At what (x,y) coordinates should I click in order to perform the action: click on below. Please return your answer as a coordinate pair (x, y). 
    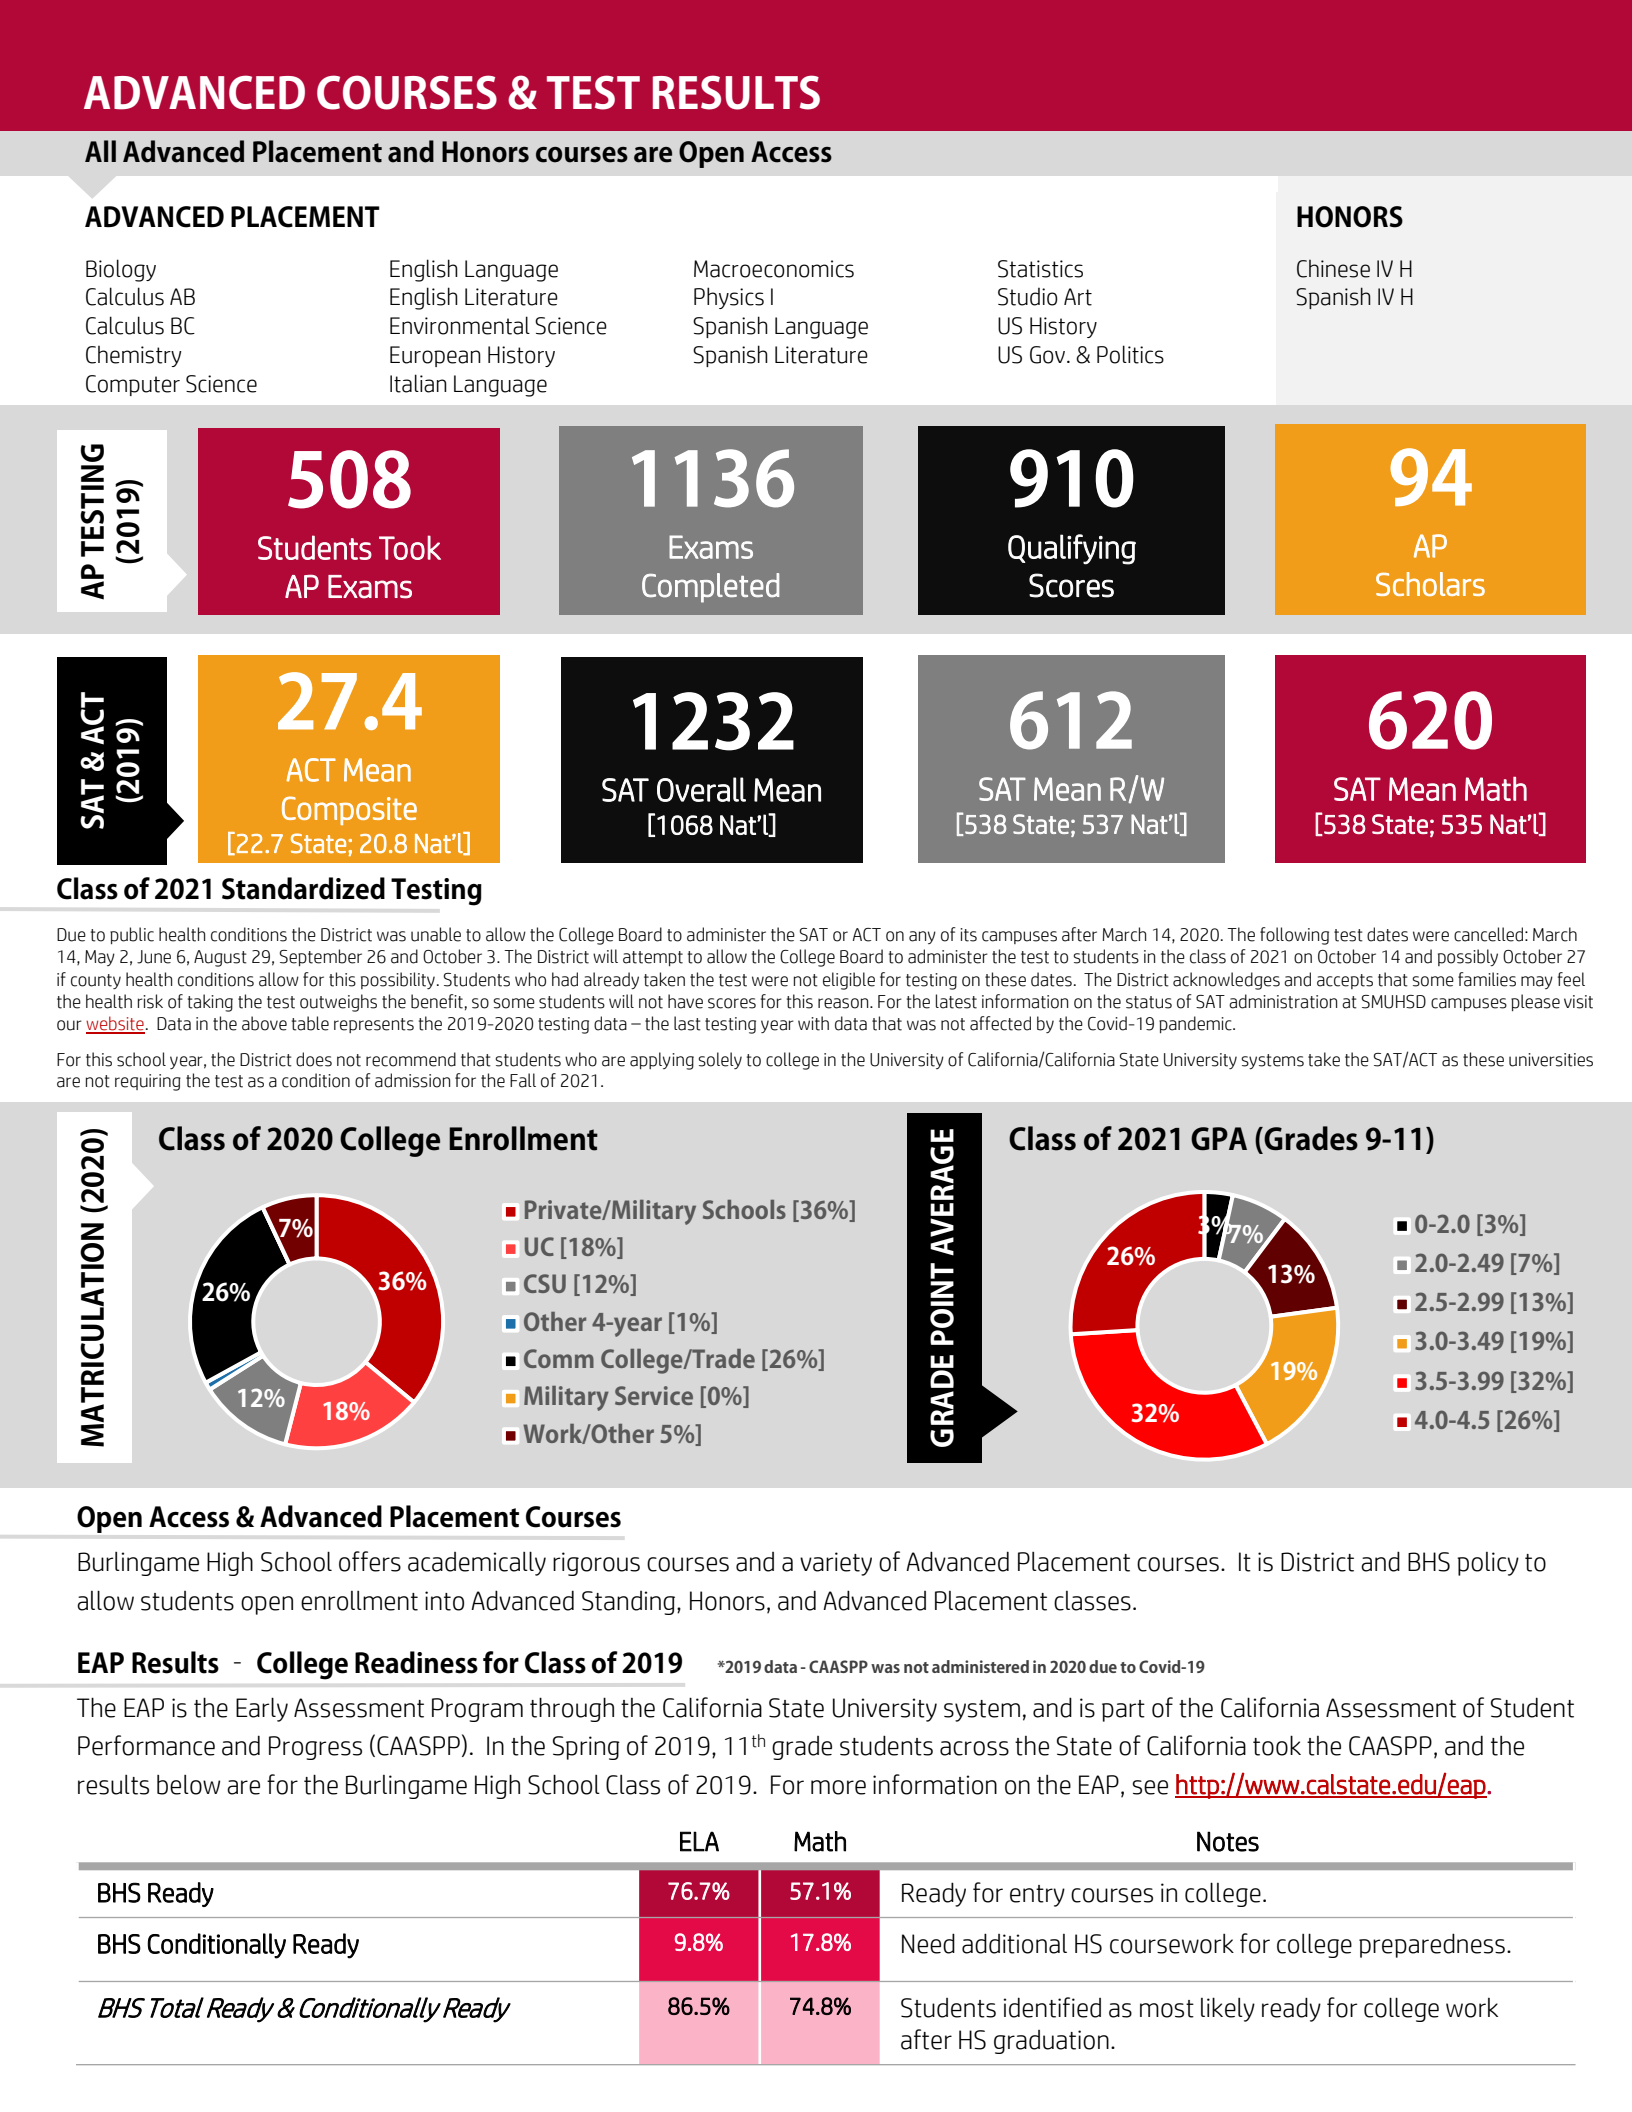
    Looking at the image, I should click on (188, 1785).
